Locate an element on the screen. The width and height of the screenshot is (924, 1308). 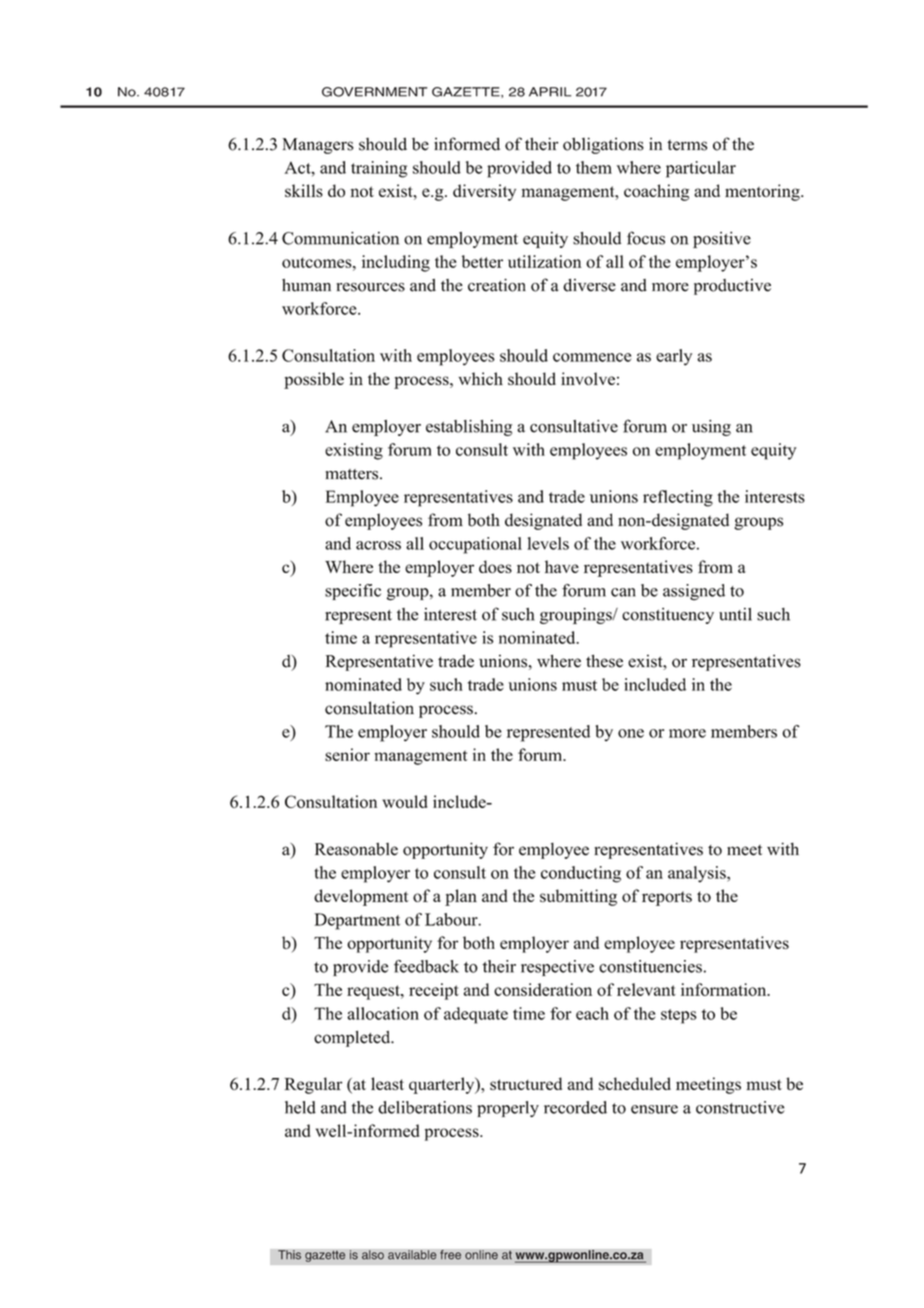
Managers is located at coordinates (318, 146).
